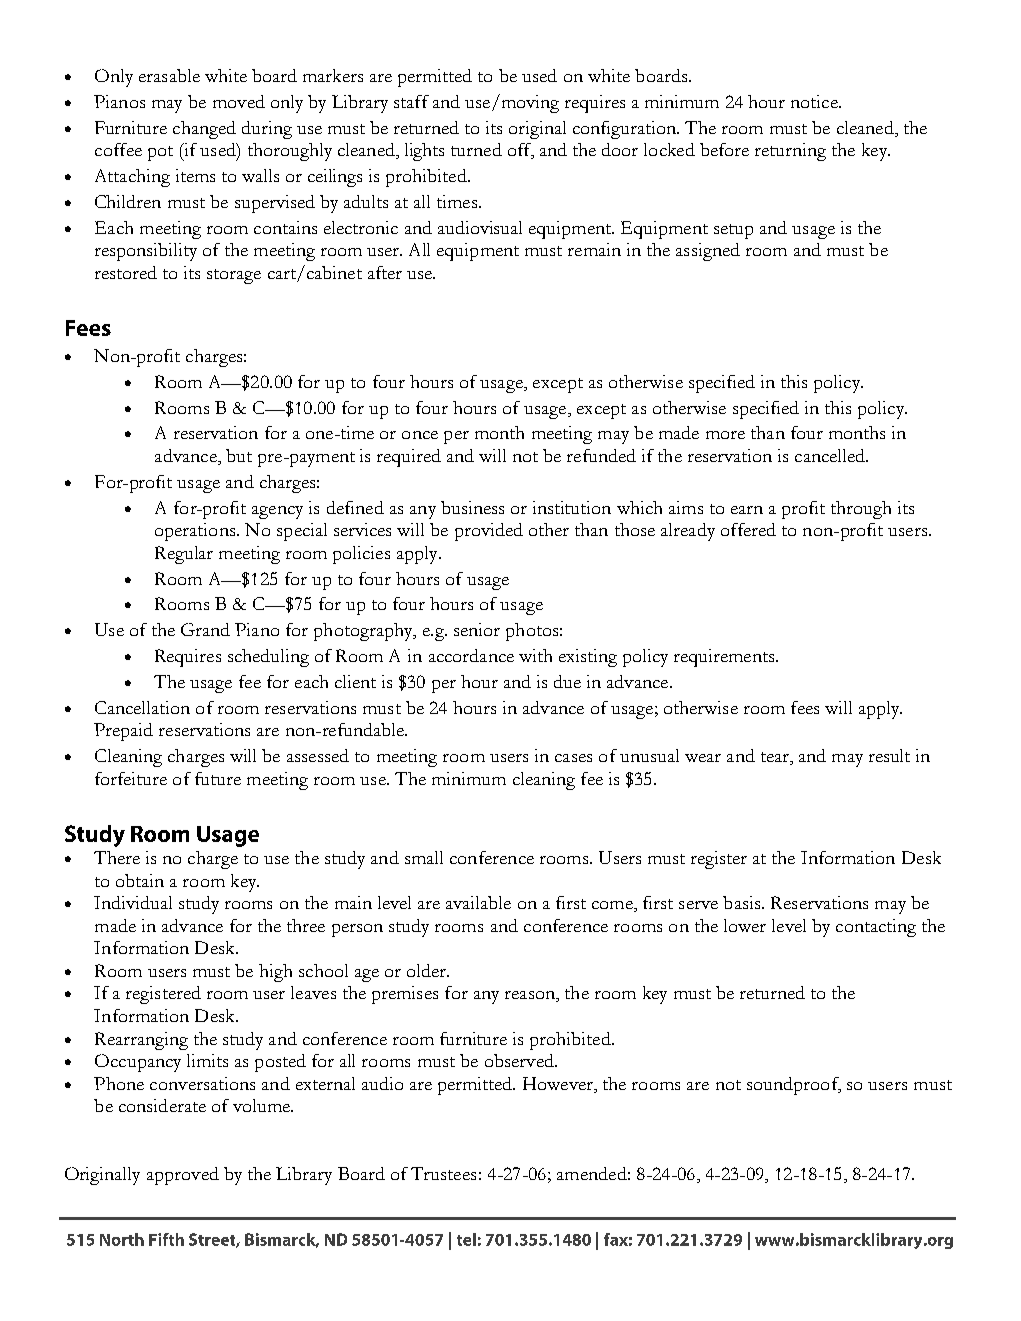 This screenshot has width=1021, height=1321. I want to click on notice, so click(815, 101).
